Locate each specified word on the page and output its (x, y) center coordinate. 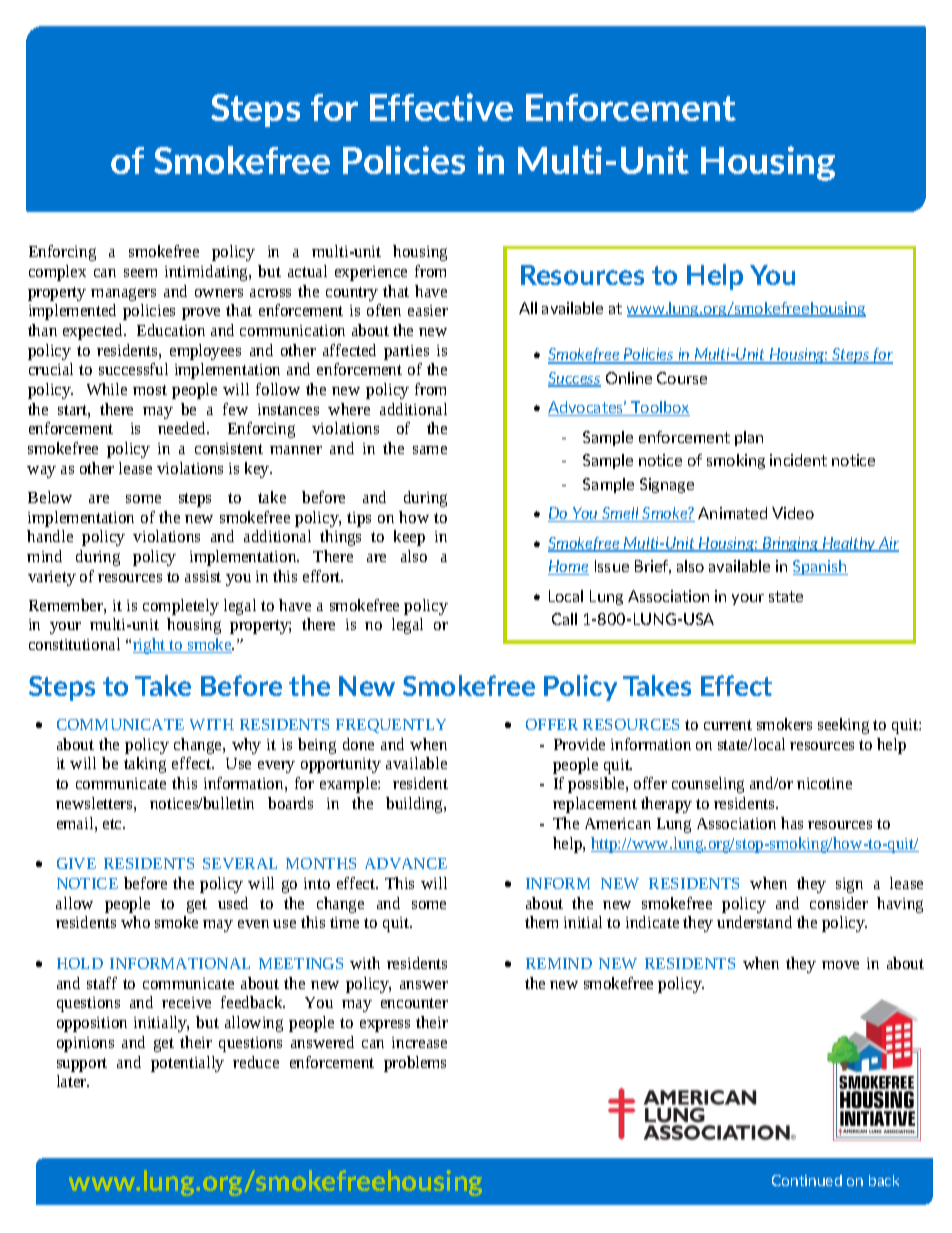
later (73, 1081)
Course (682, 378)
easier (428, 310)
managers (123, 294)
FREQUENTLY (391, 726)
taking (145, 765)
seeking (843, 726)
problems (415, 1064)
